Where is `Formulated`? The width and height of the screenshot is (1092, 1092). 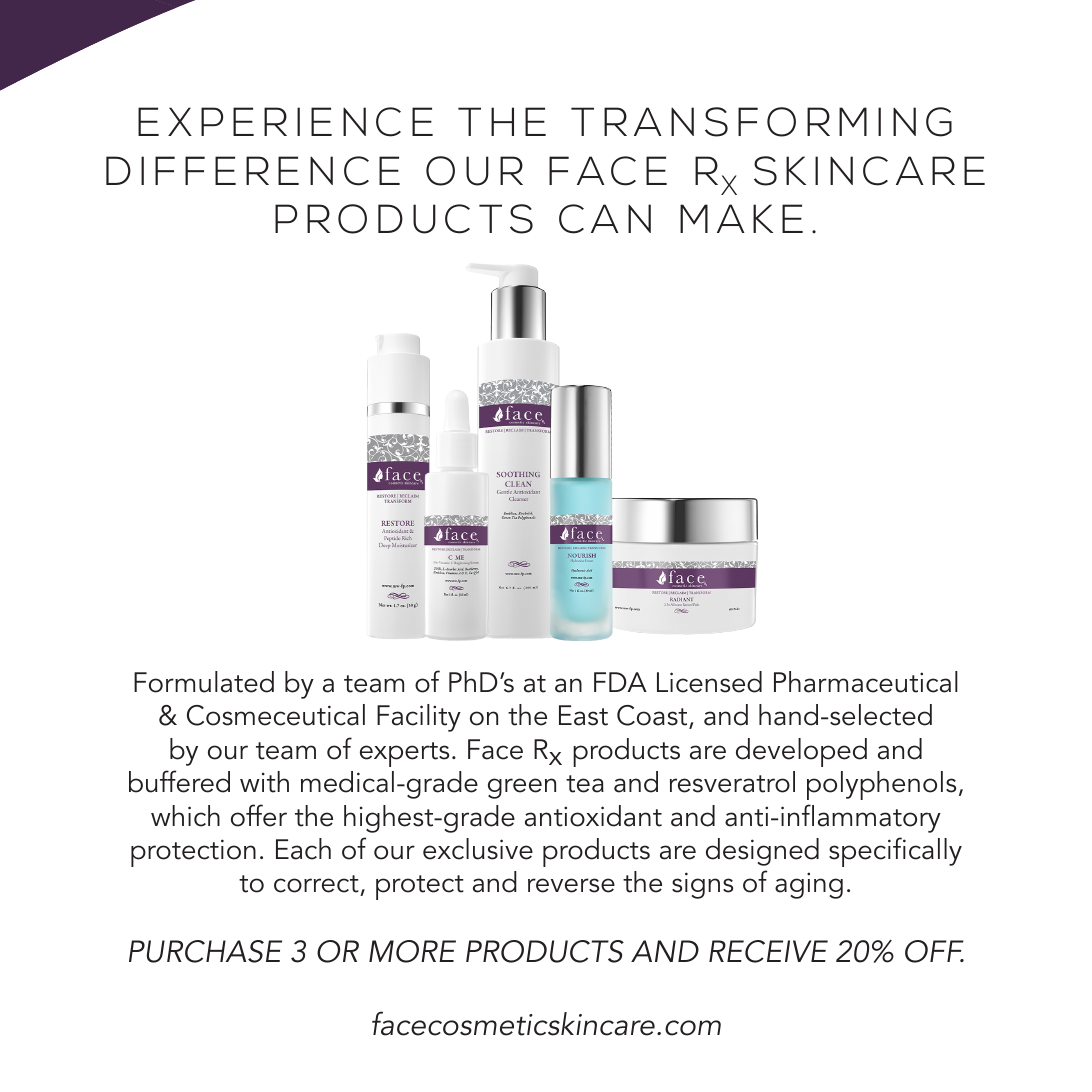
Formulated is located at coordinates (204, 682).
